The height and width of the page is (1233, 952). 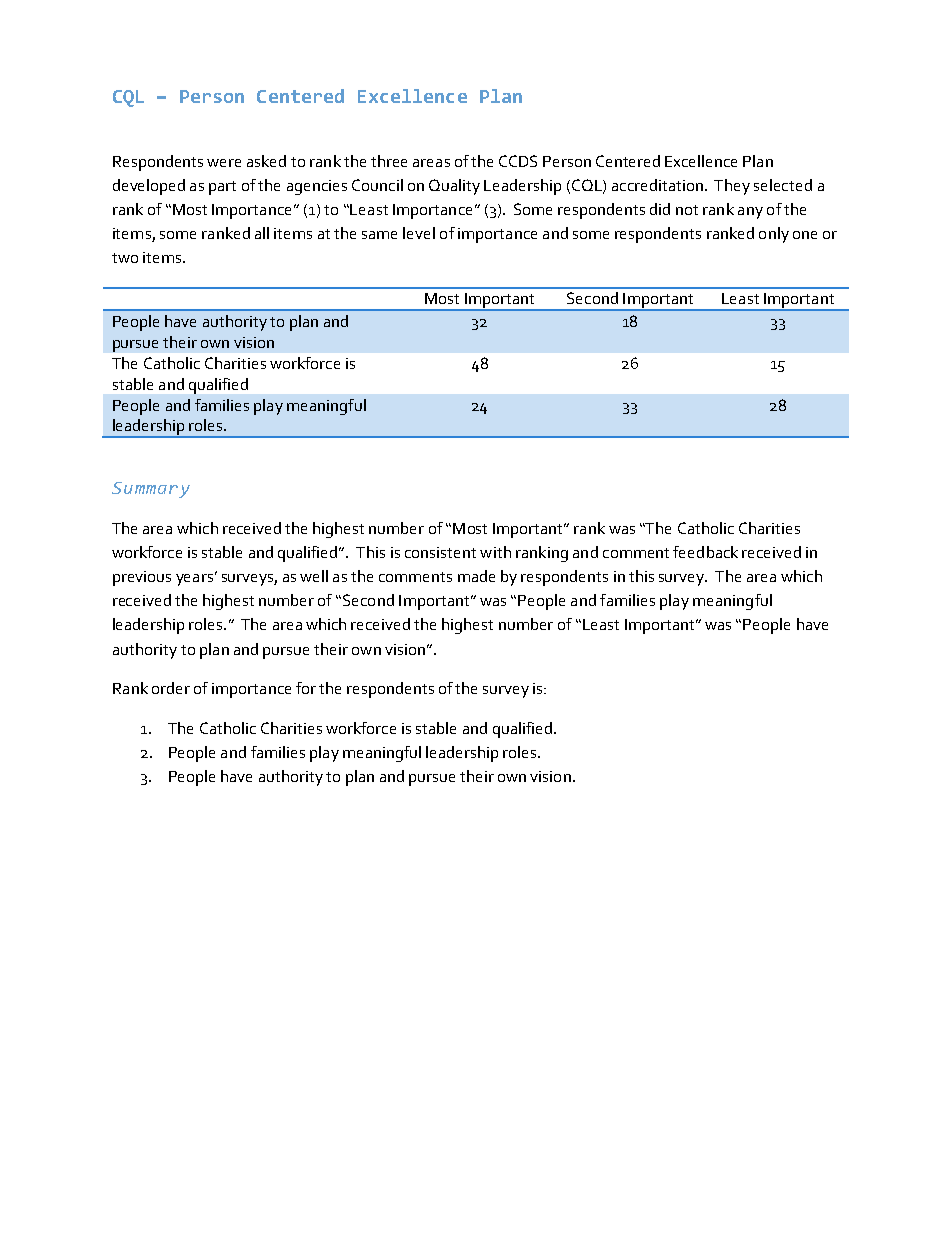 I want to click on part, so click(x=222, y=188).
